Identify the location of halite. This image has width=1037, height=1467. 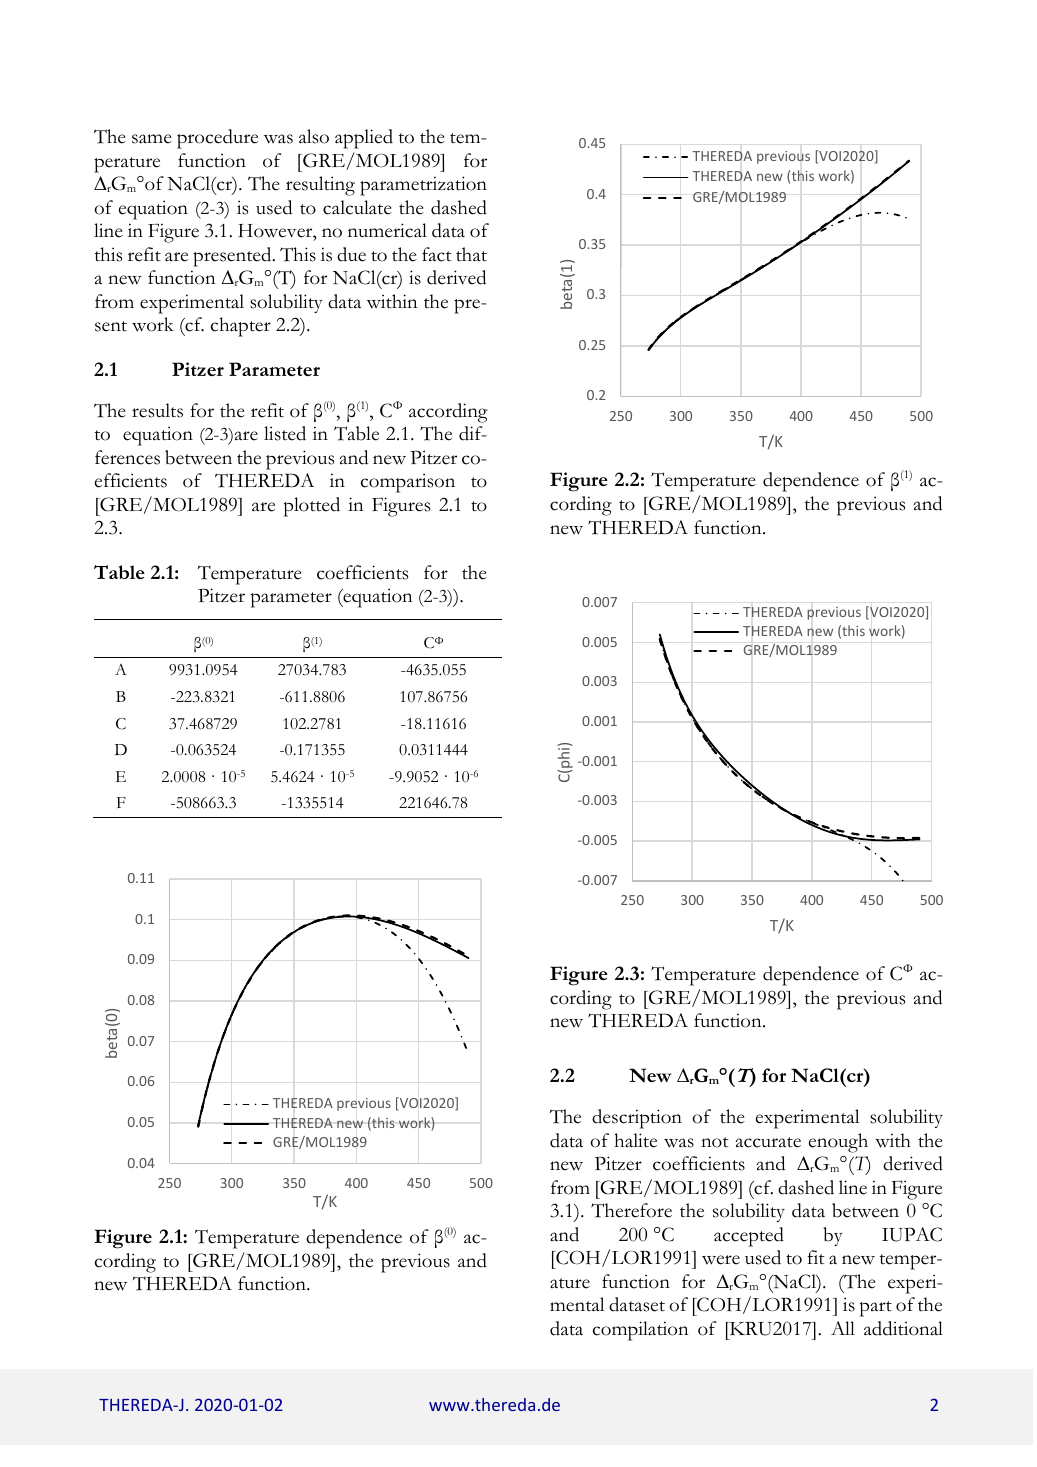
(635, 1140).
